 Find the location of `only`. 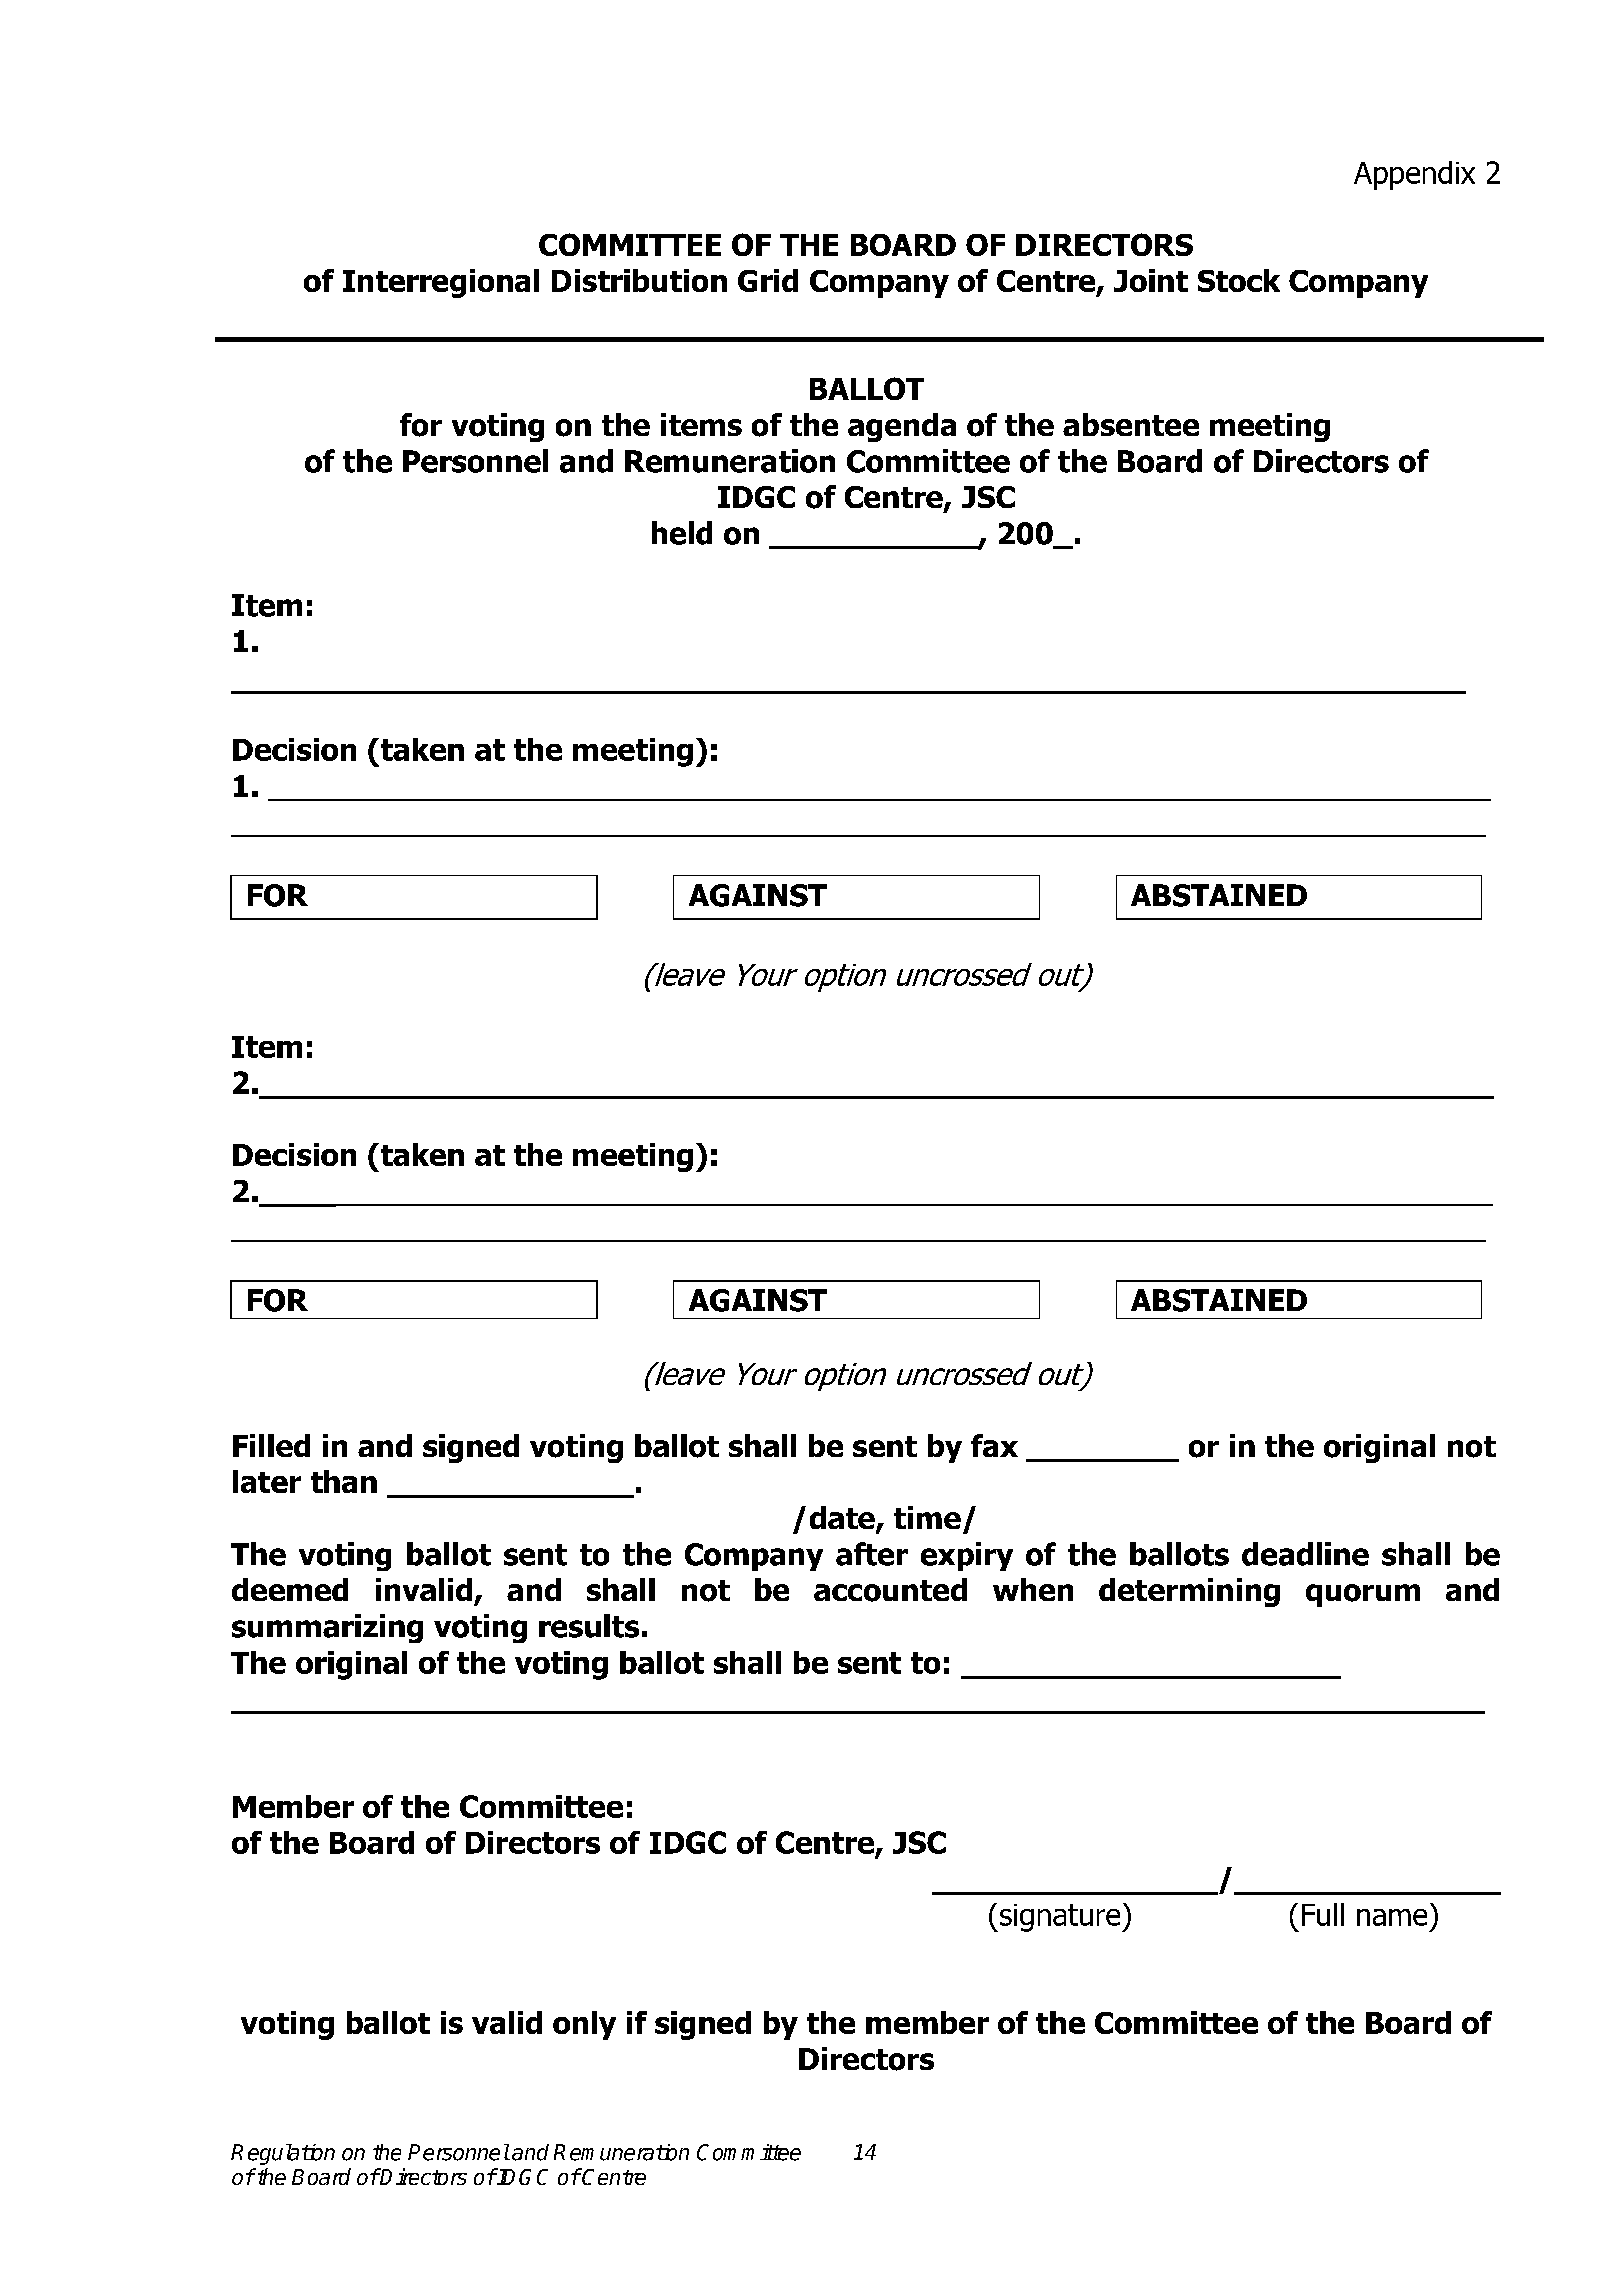

only is located at coordinates (584, 2025).
